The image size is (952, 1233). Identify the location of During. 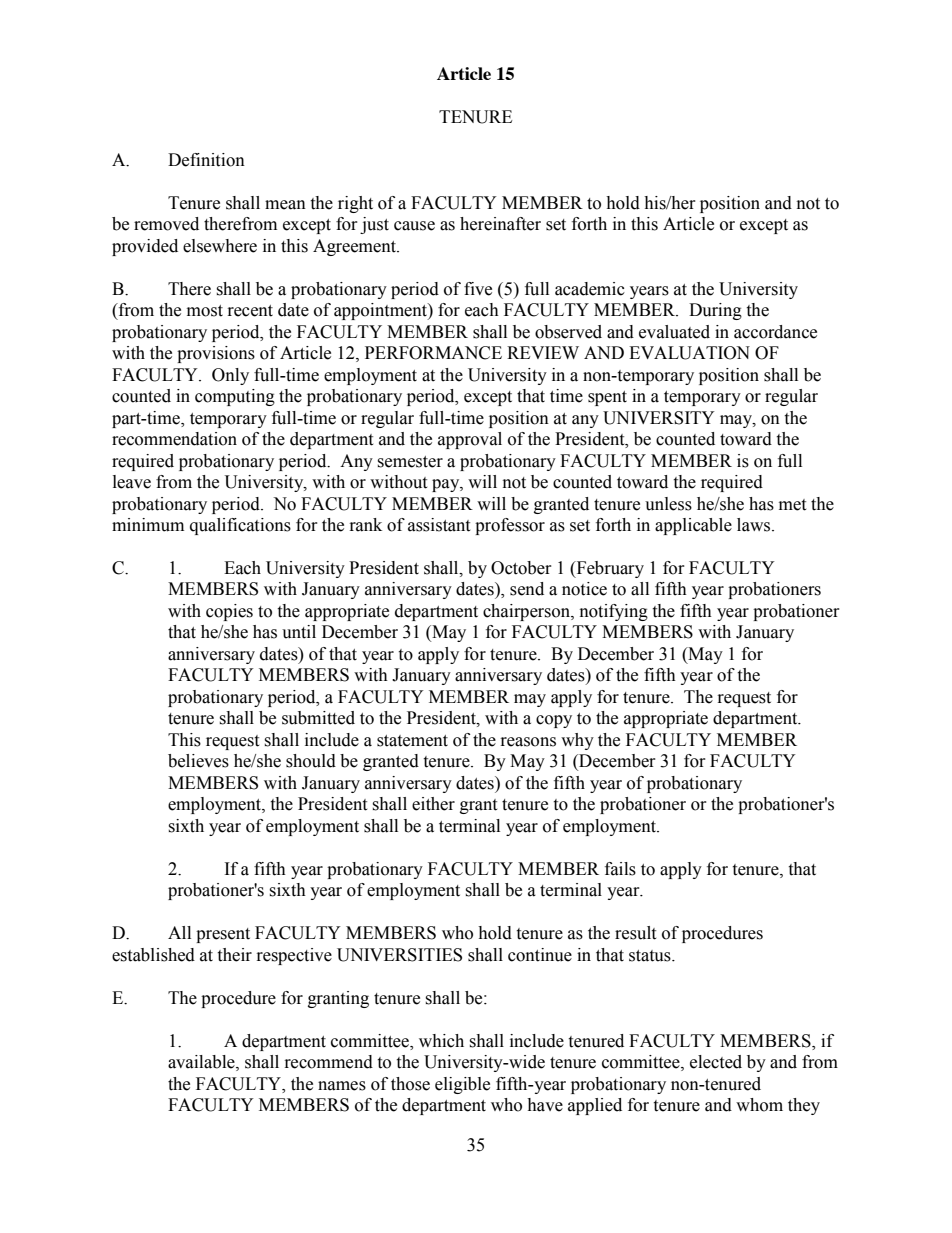
(715, 311).
